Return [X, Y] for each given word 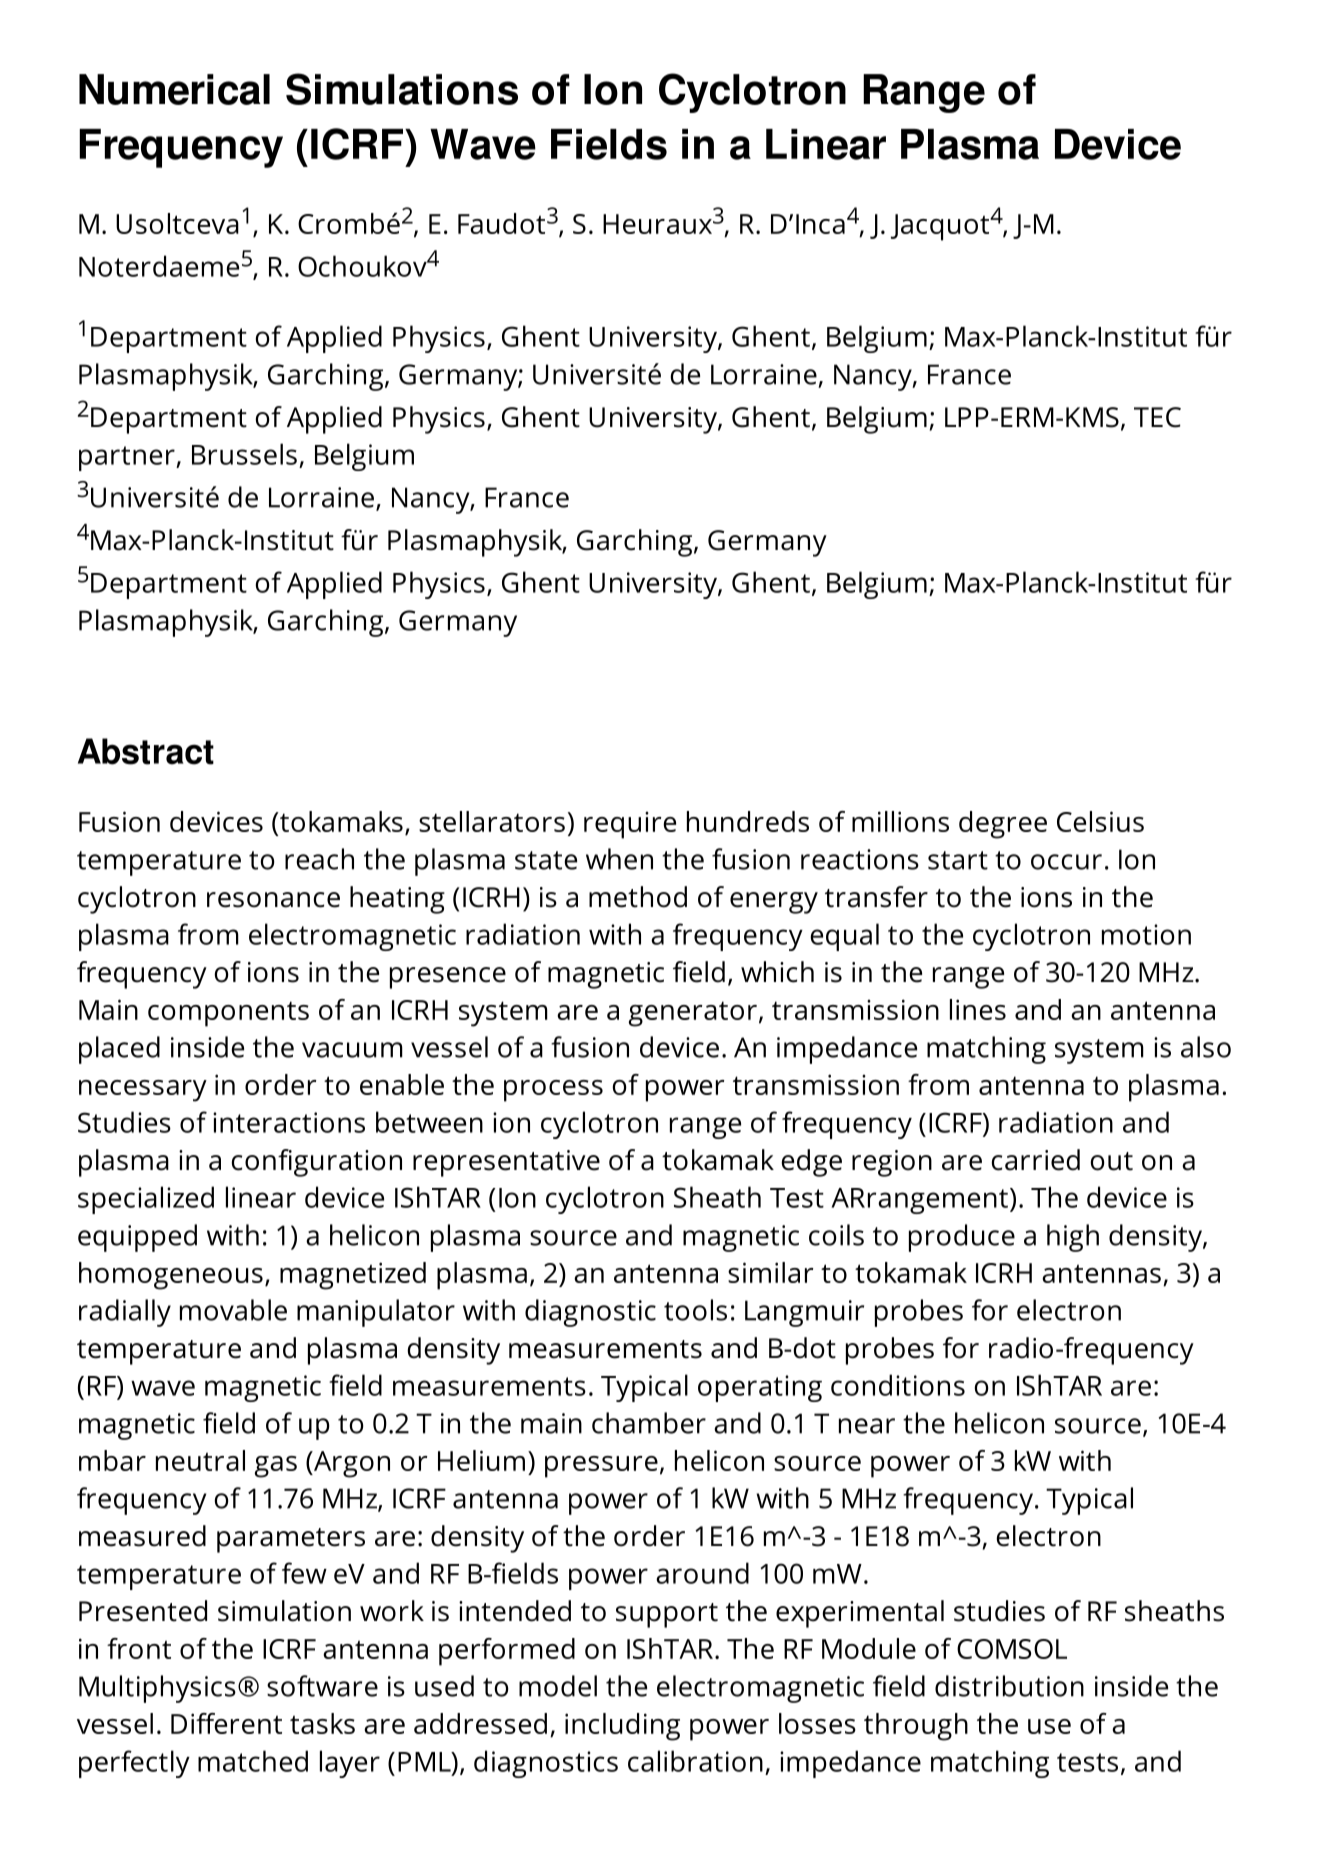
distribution [1009, 1686]
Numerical [174, 89]
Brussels [244, 454]
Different [226, 1723]
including [622, 1727]
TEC [1157, 417]
